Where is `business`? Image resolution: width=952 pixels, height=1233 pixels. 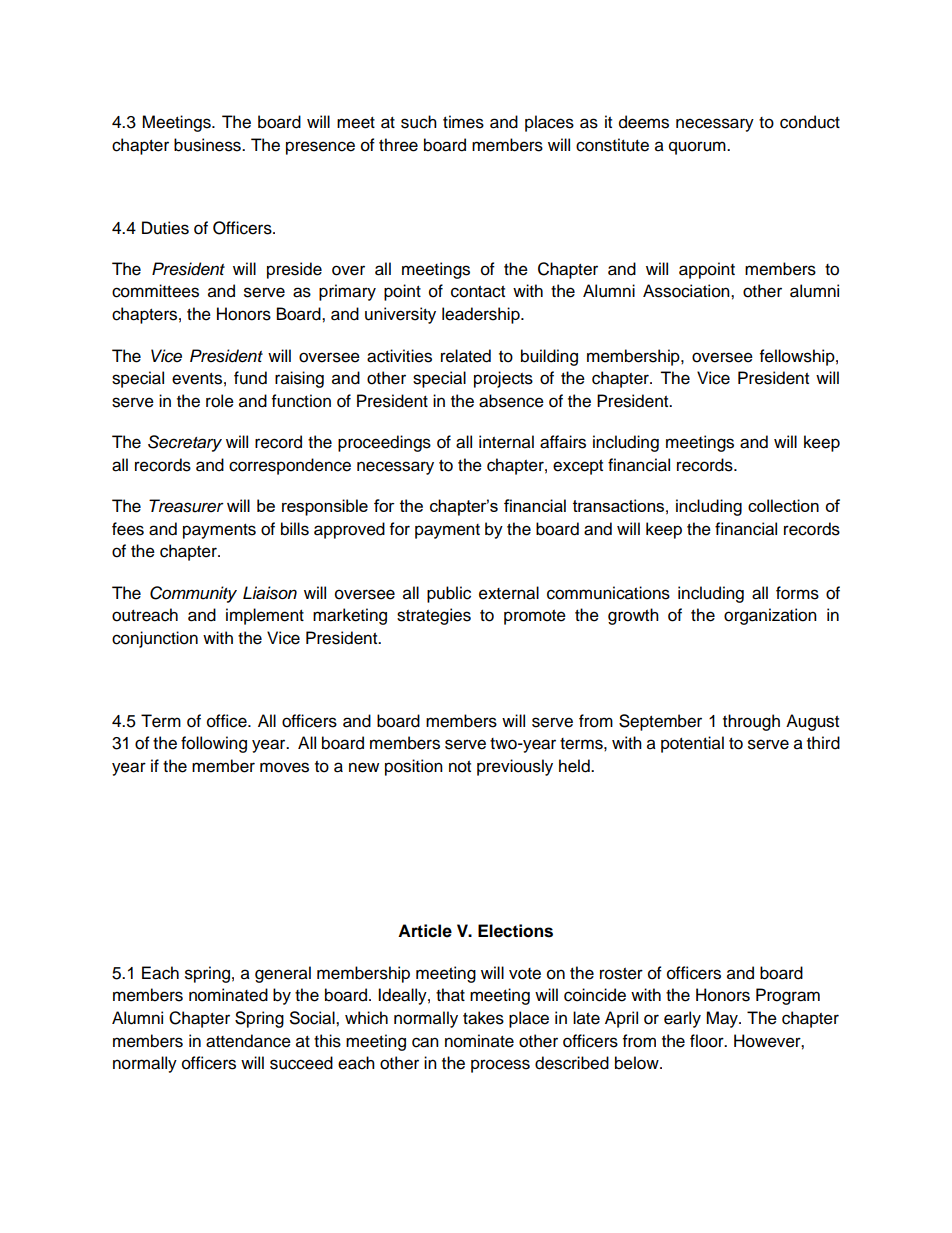
business is located at coordinates (208, 145).
